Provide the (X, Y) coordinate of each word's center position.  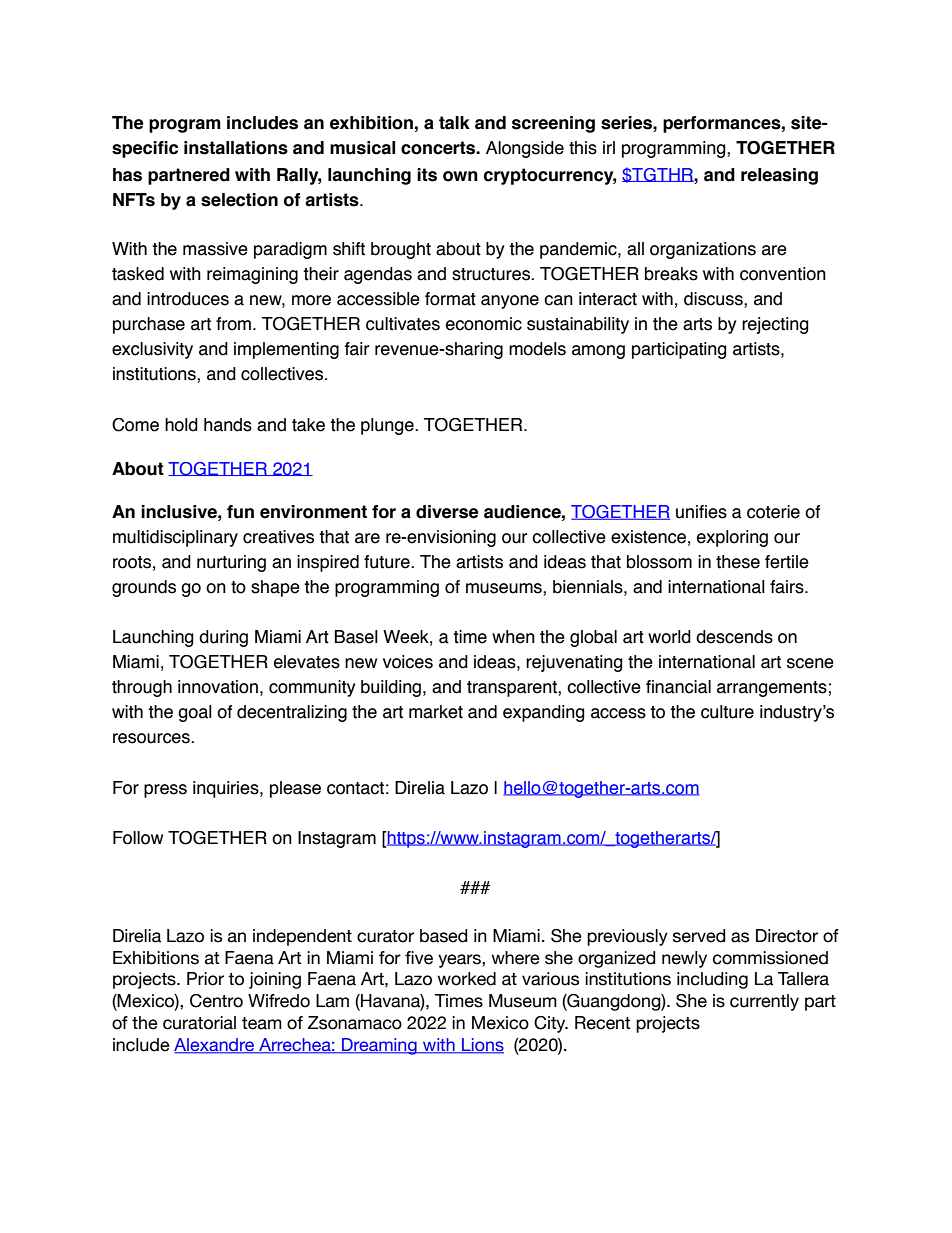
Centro (216, 1001)
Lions (482, 1046)
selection (239, 200)
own (460, 176)
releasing (779, 176)
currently (764, 1002)
